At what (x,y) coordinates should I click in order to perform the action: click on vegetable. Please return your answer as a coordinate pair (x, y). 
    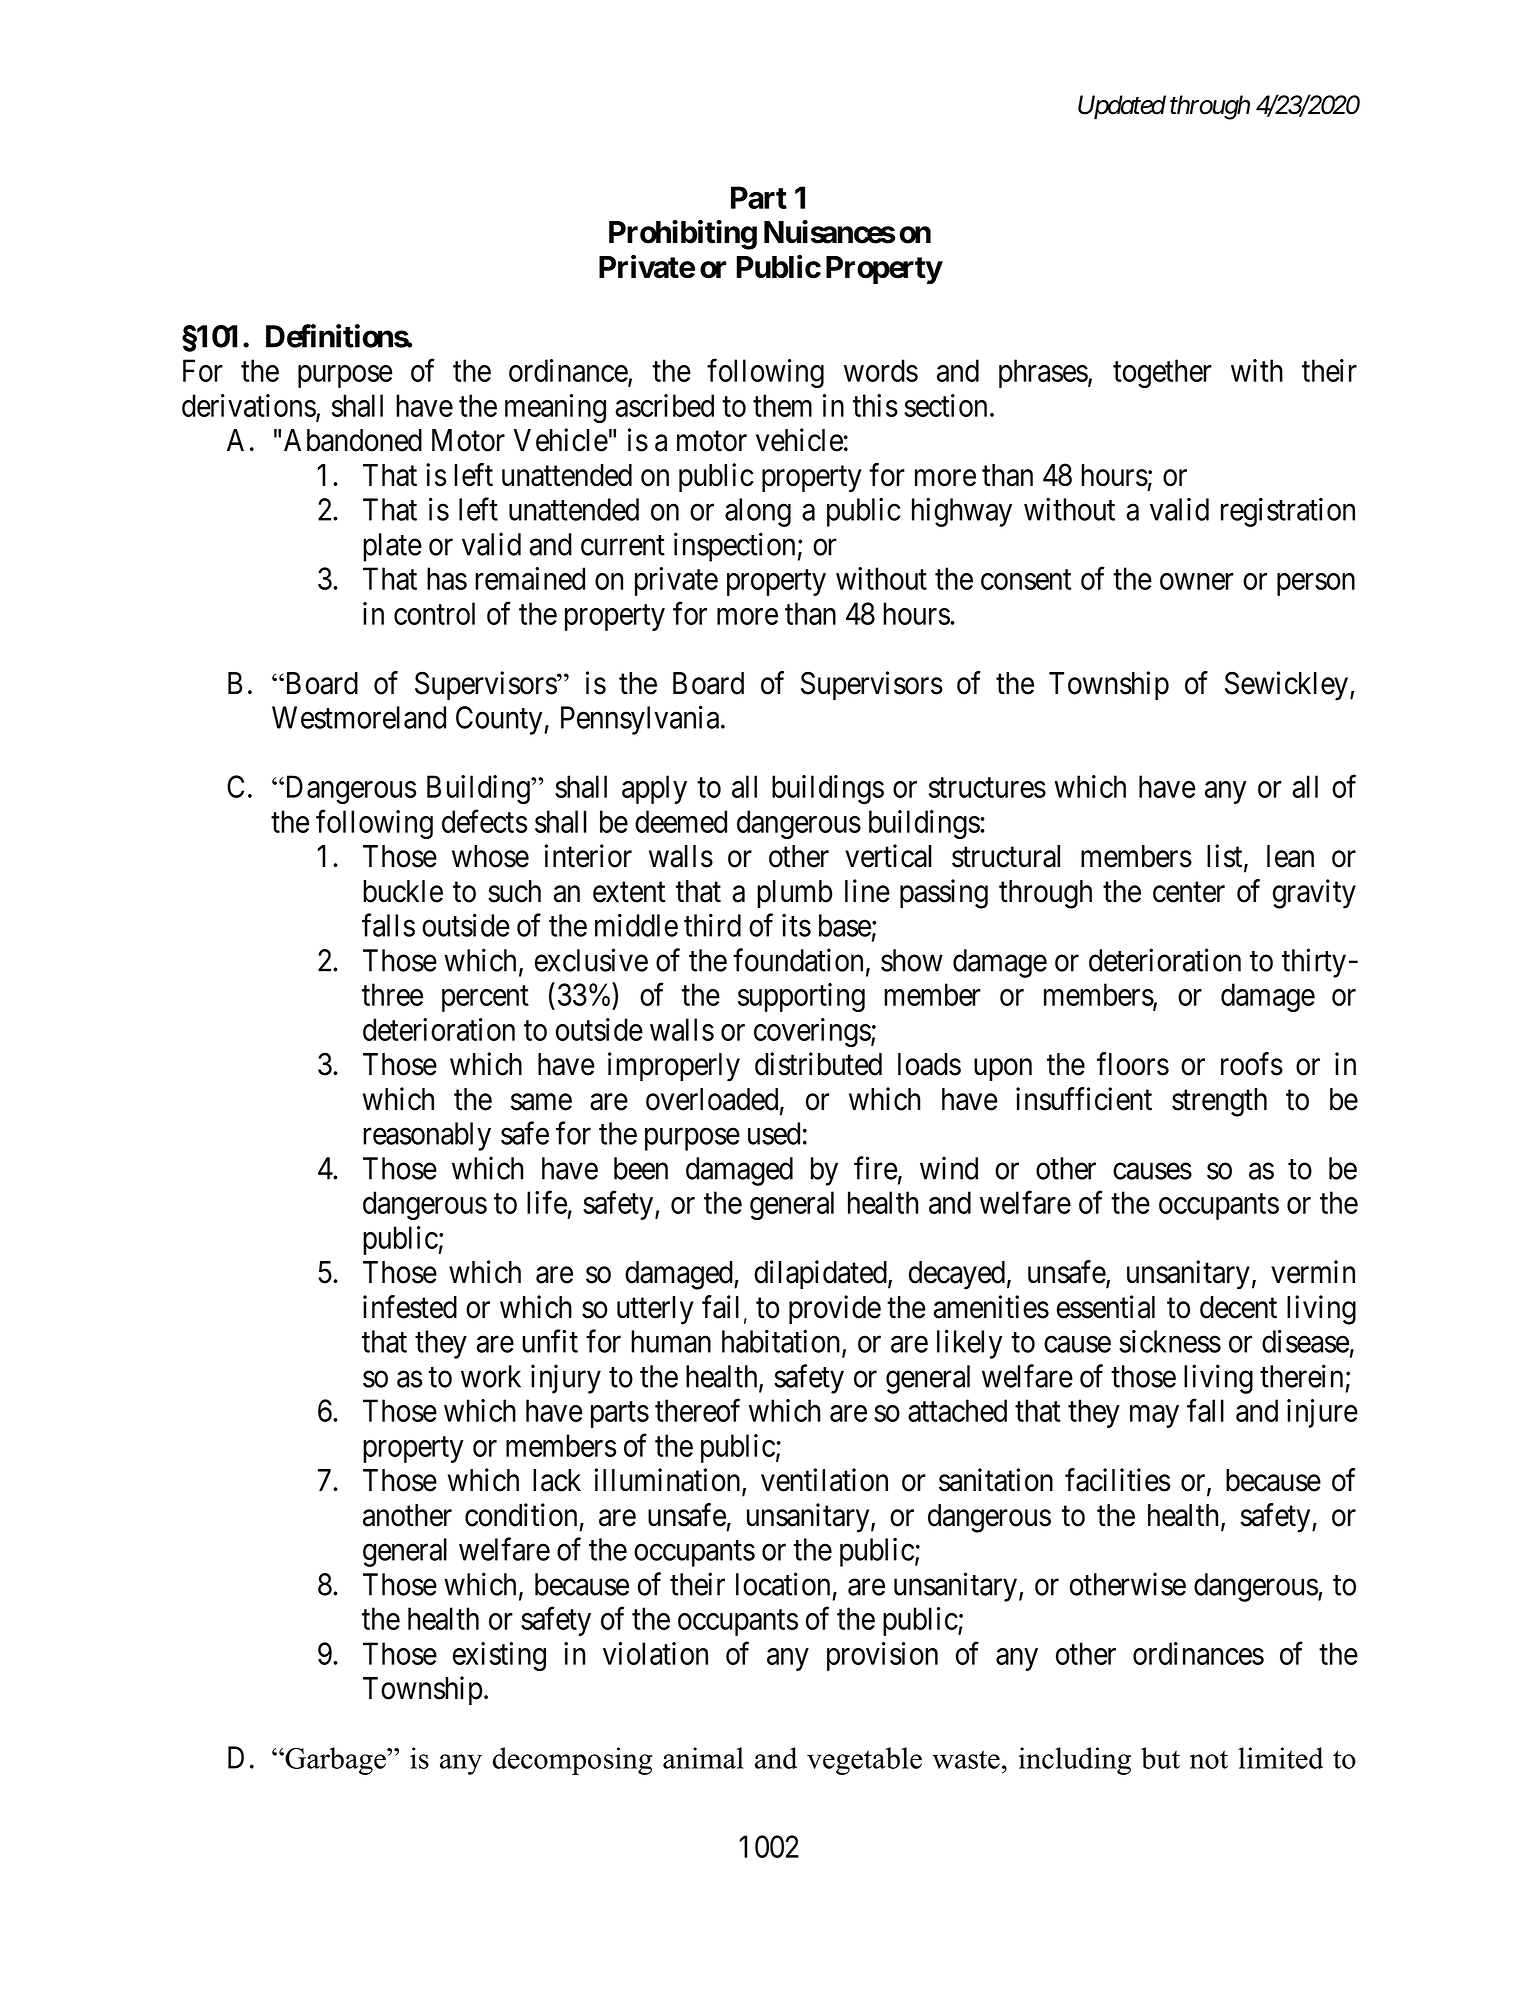
    Looking at the image, I should click on (864, 1761).
